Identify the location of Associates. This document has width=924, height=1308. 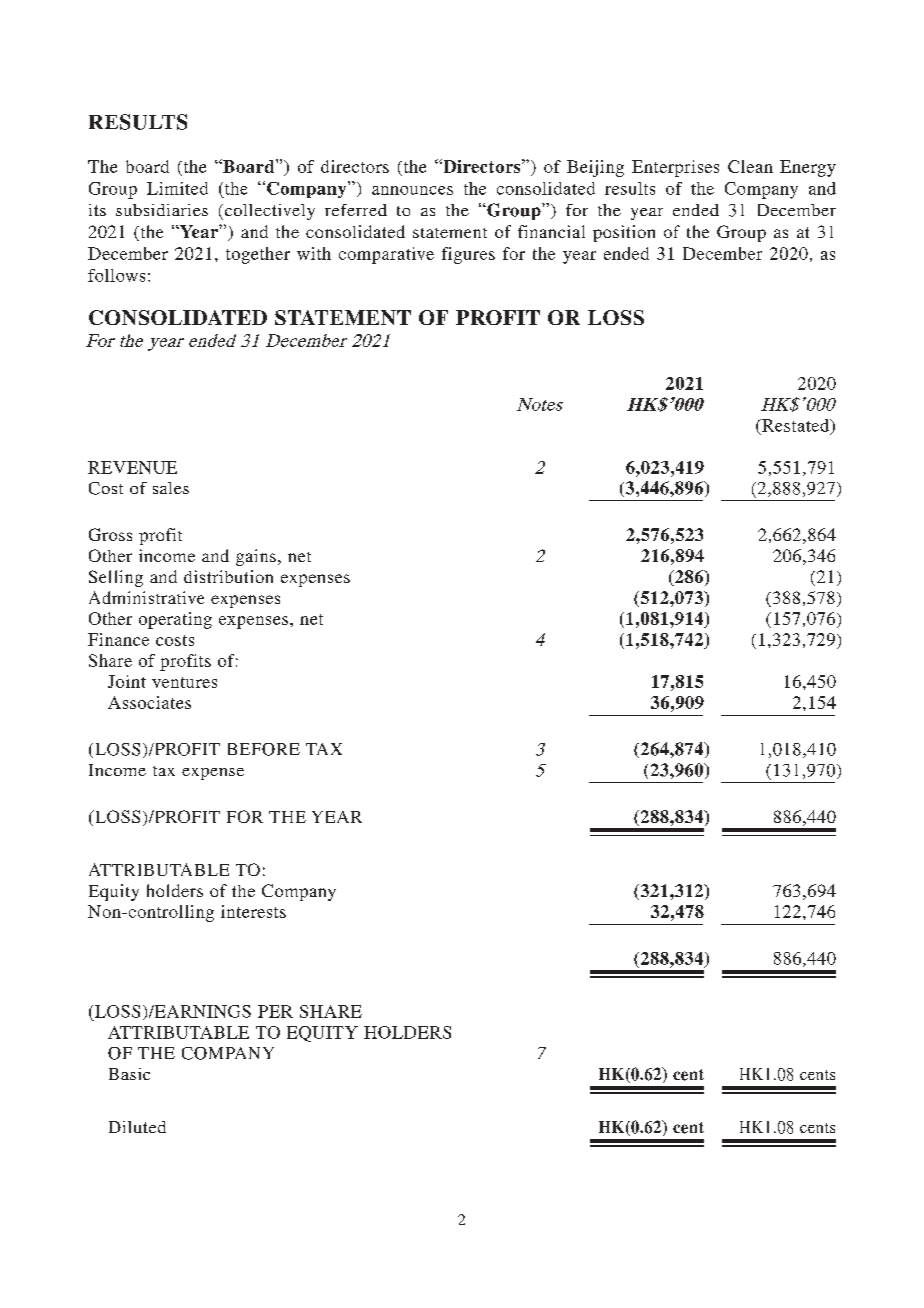
(149, 702).
